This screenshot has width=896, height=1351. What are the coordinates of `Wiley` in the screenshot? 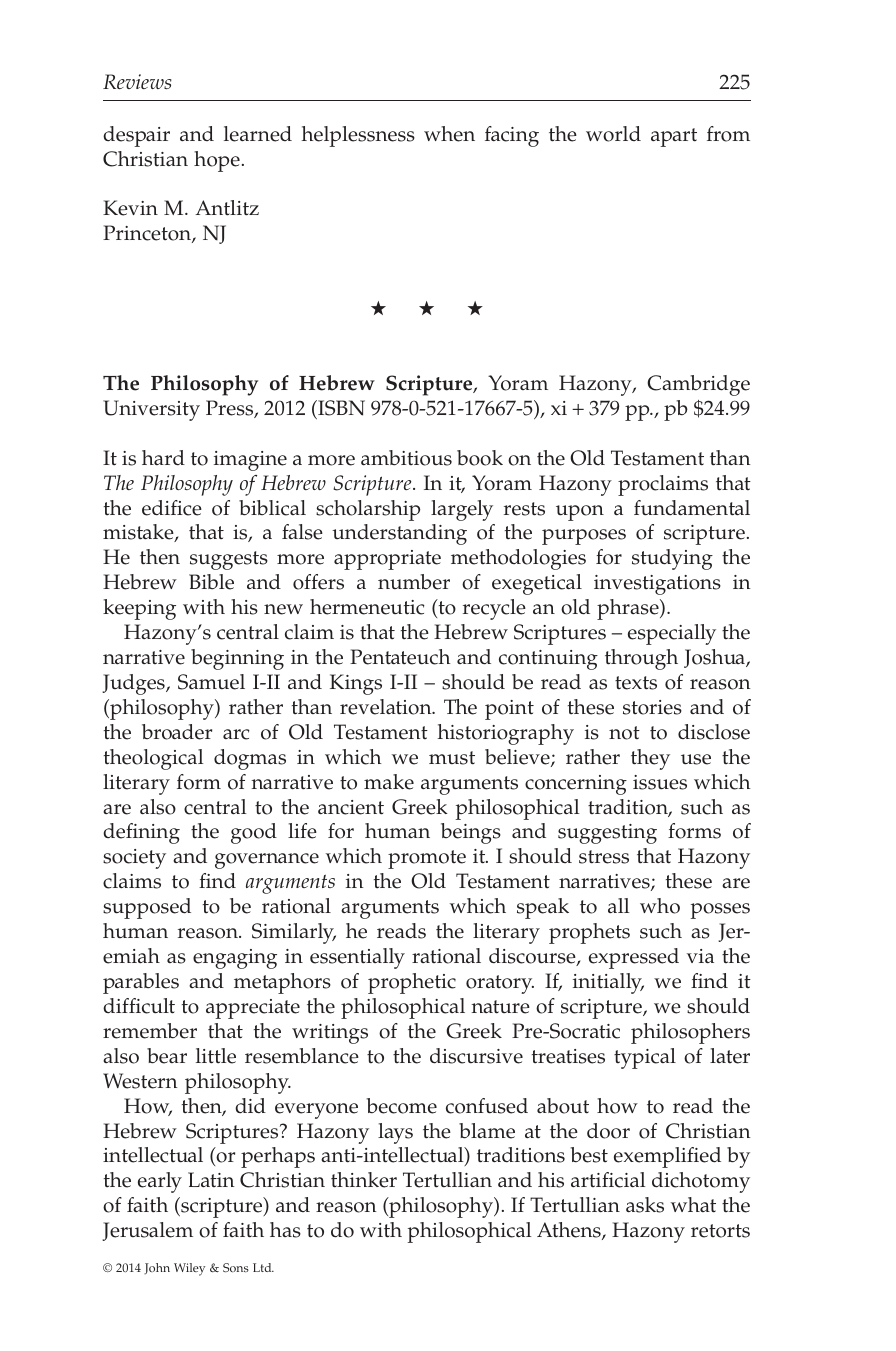 It's located at (189, 1269).
